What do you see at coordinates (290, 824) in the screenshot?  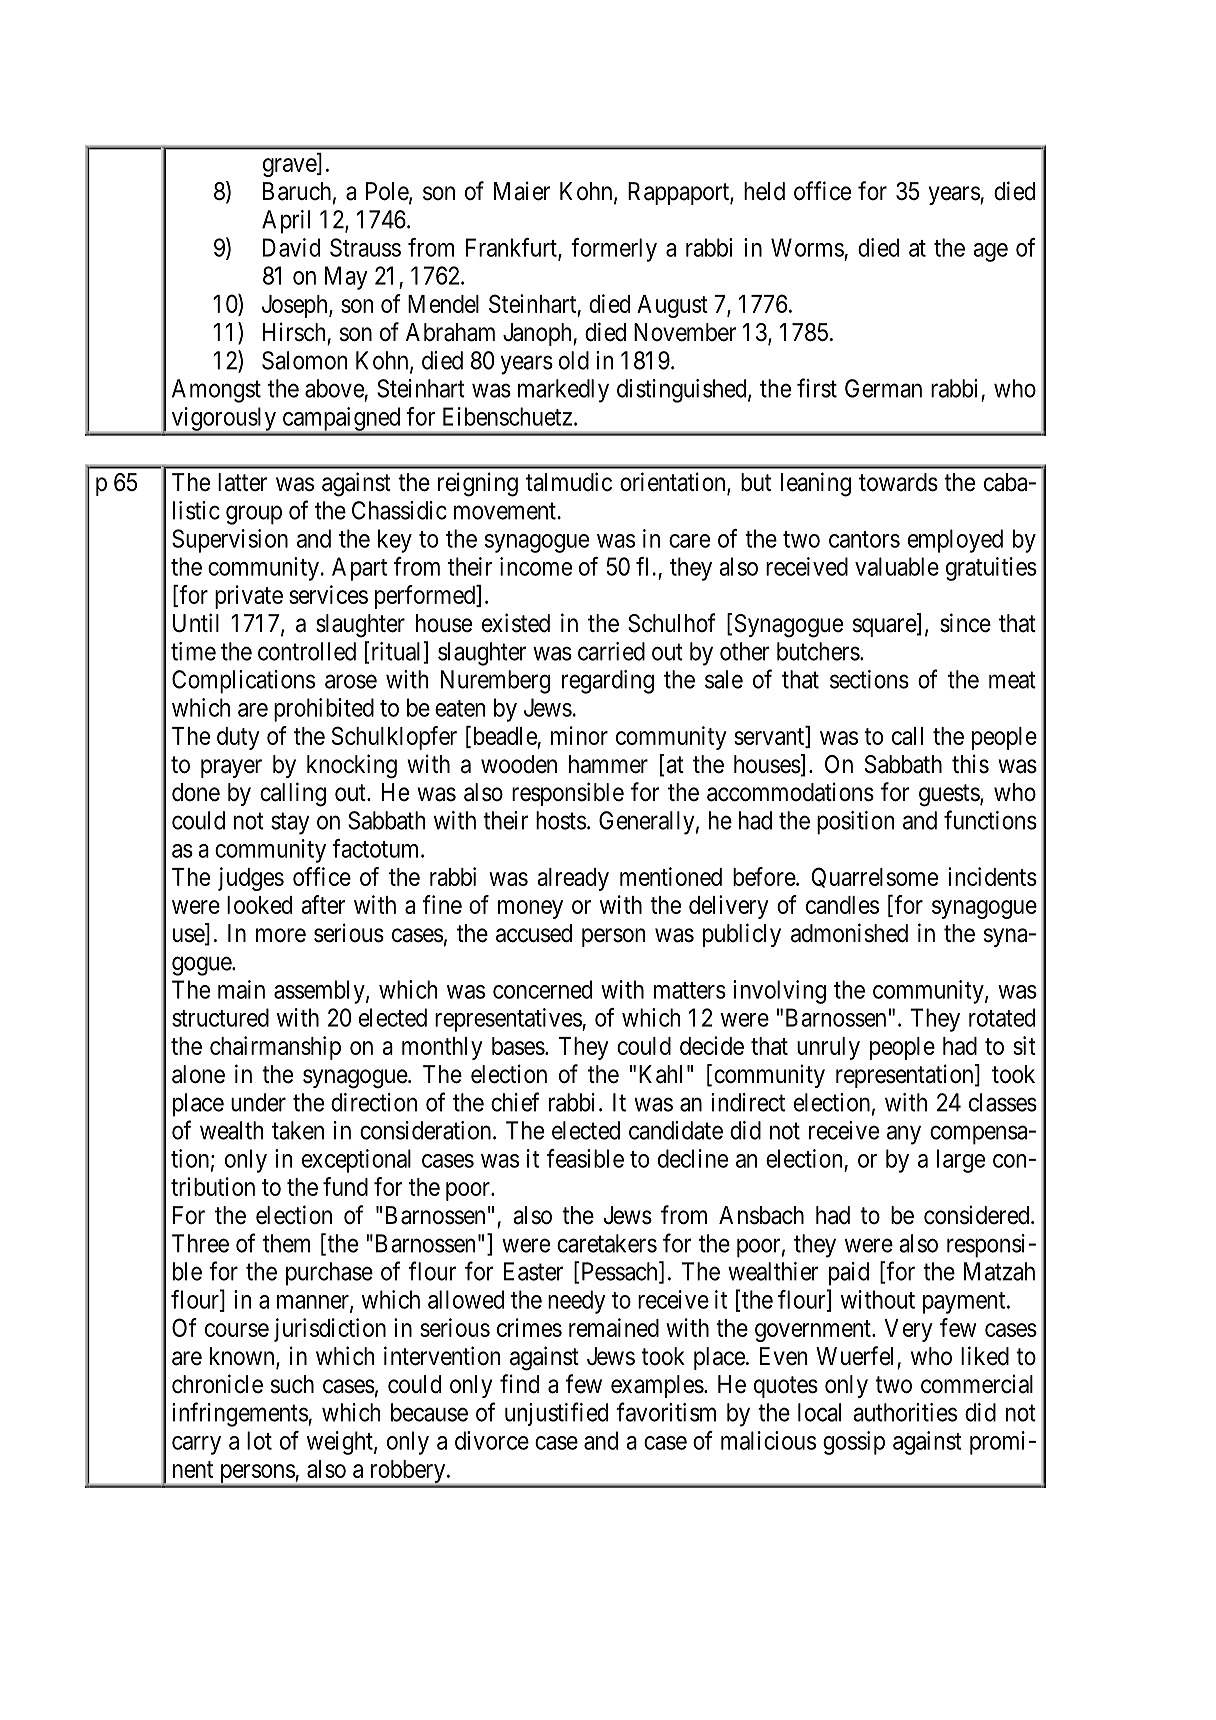 I see `stay` at bounding box center [290, 824].
